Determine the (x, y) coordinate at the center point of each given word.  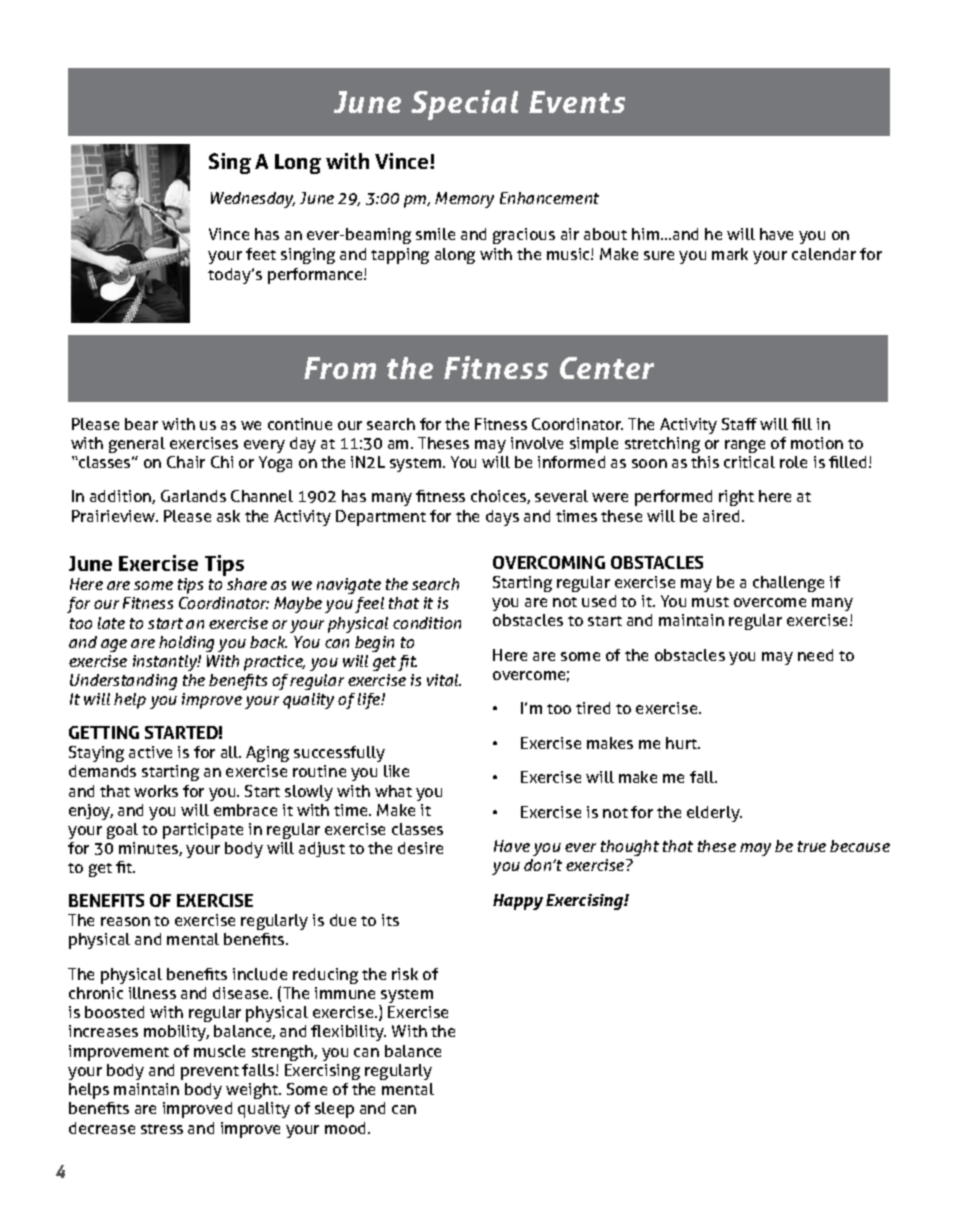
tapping (400, 256)
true (812, 846)
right (736, 498)
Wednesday (253, 200)
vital (444, 680)
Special (464, 105)
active (150, 752)
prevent (210, 1073)
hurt (683, 743)
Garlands (193, 496)
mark (730, 254)
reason (125, 921)
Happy (518, 902)
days (502, 518)
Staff (739, 424)
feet (261, 254)
